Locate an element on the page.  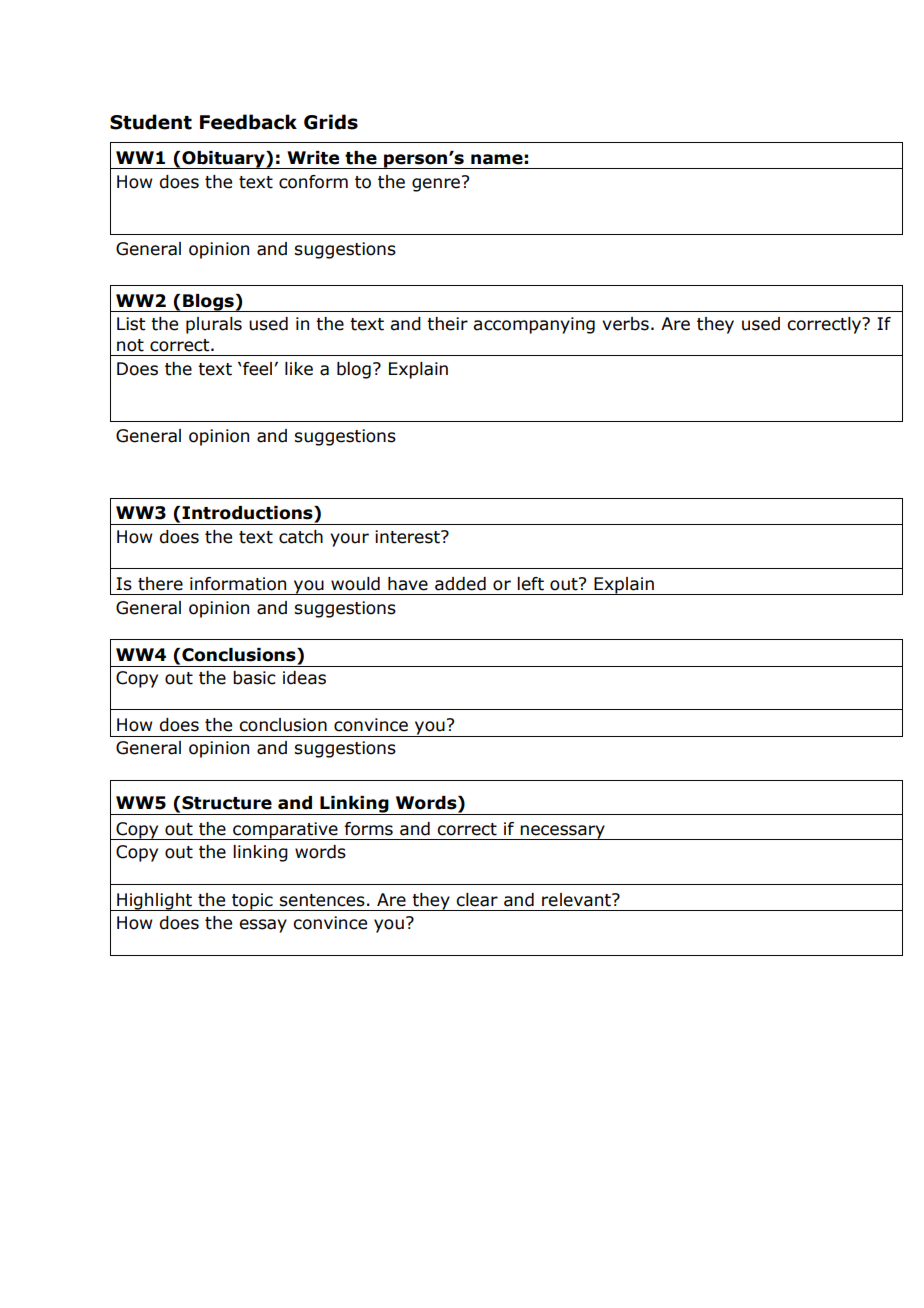
necessary is located at coordinates (563, 832).
